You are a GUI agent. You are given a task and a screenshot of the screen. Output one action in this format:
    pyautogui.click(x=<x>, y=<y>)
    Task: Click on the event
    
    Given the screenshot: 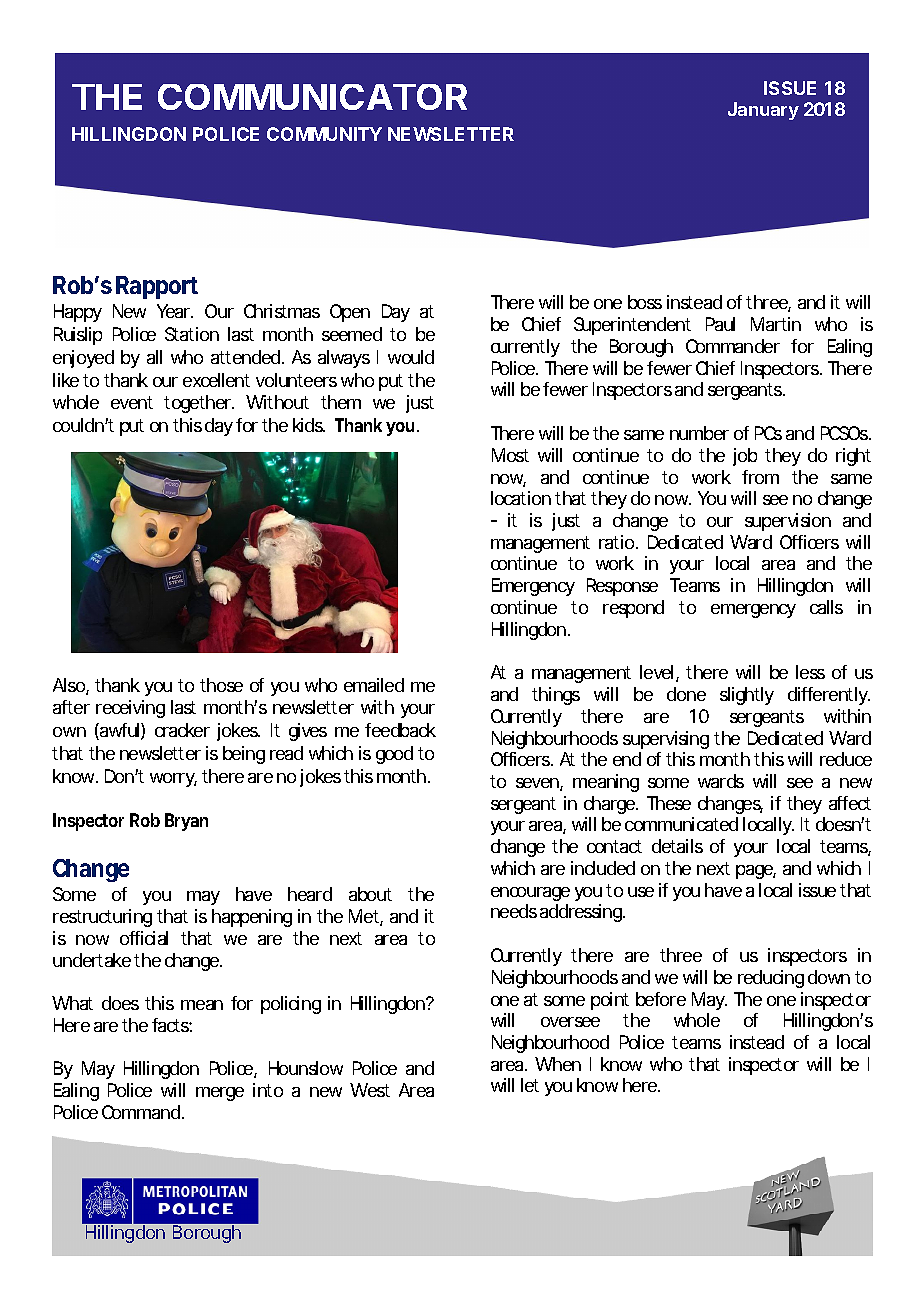 What is the action you would take?
    pyautogui.click(x=132, y=402)
